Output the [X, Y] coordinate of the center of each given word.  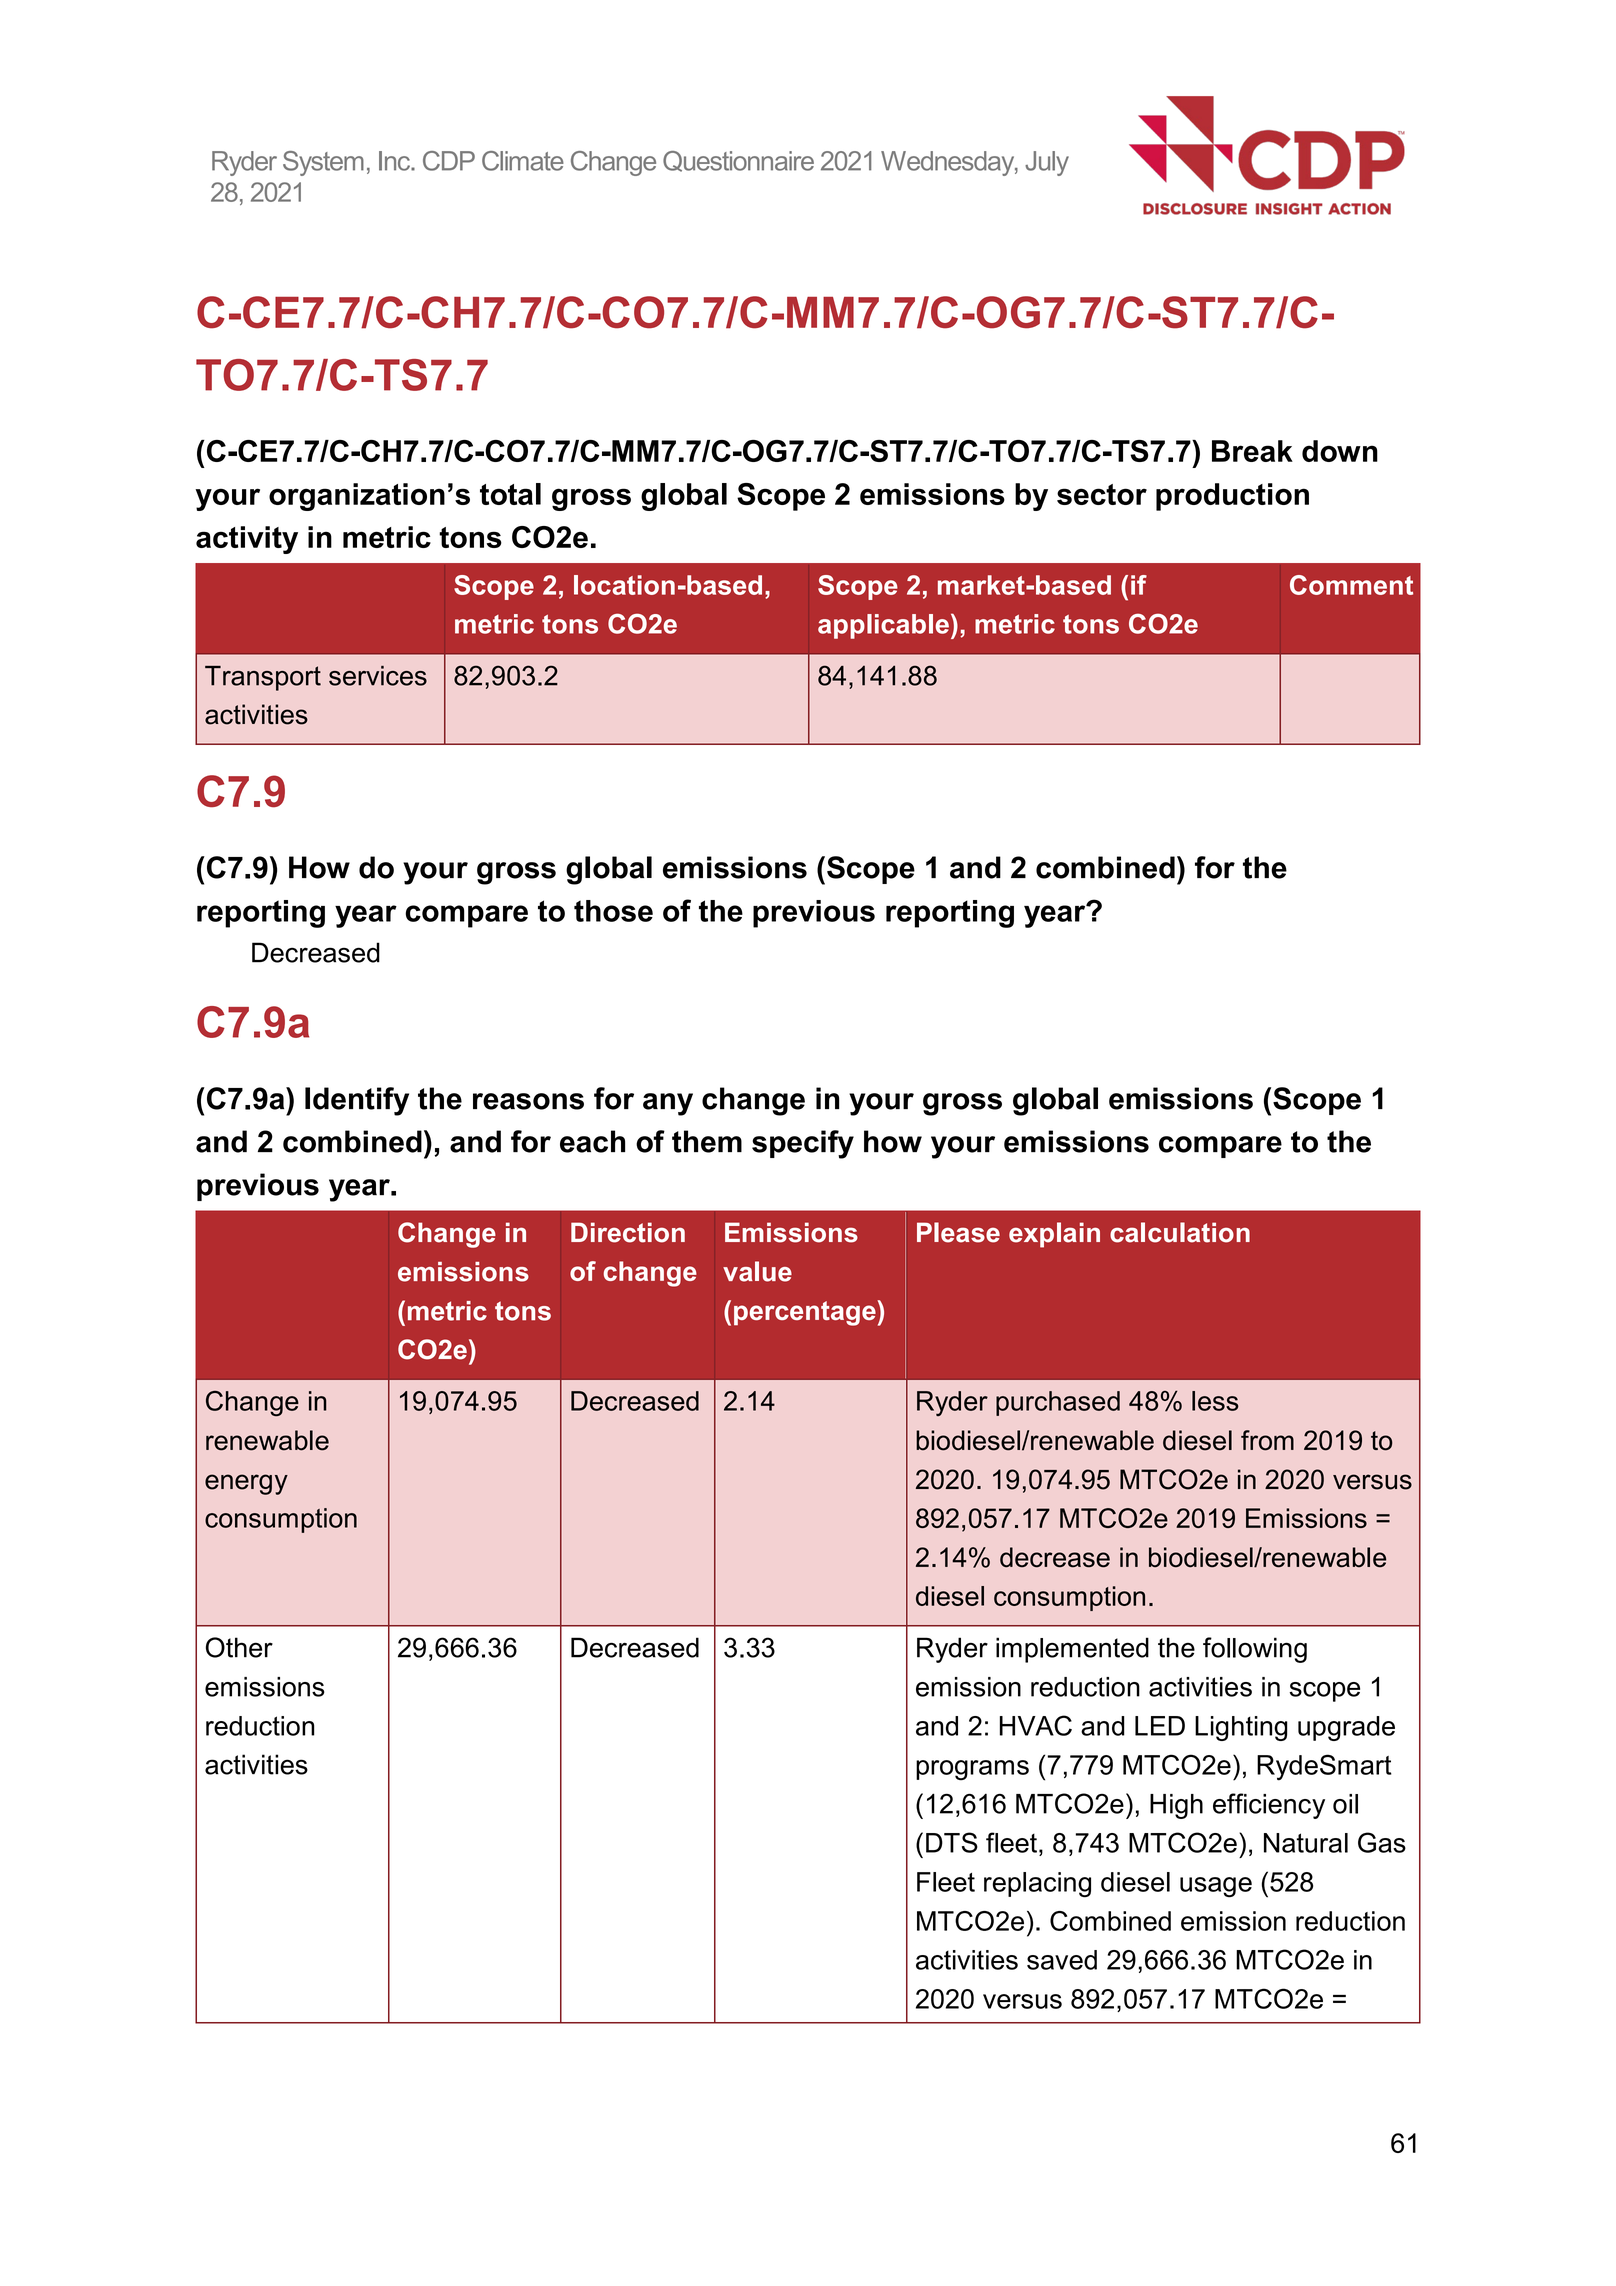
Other [239, 1647]
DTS [952, 1842]
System [323, 163]
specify [803, 1144]
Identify [357, 1101]
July [1047, 163]
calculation [1180, 1232]
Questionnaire [738, 161]
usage [1216, 1887]
